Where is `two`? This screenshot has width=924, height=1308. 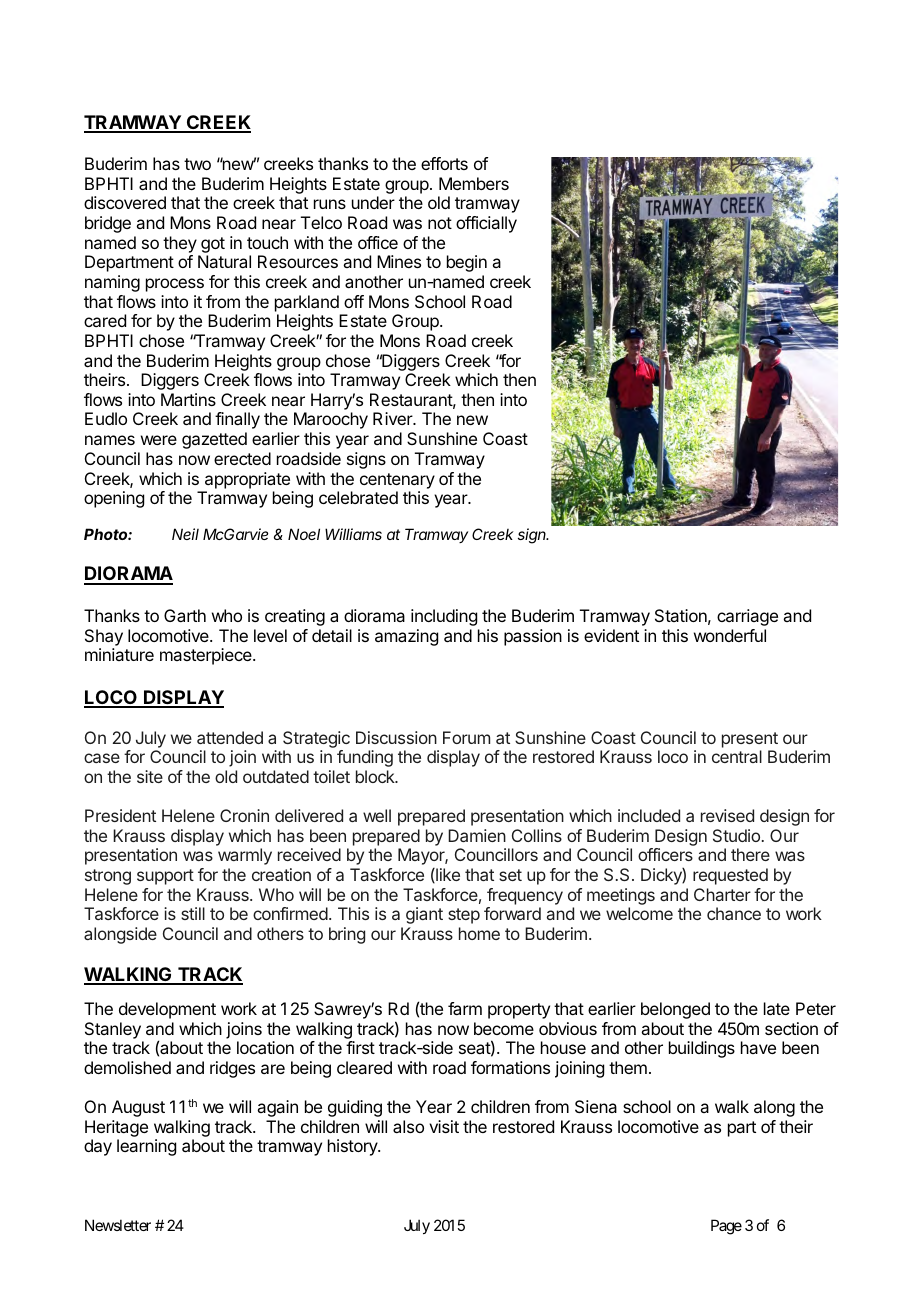
two is located at coordinates (197, 164).
